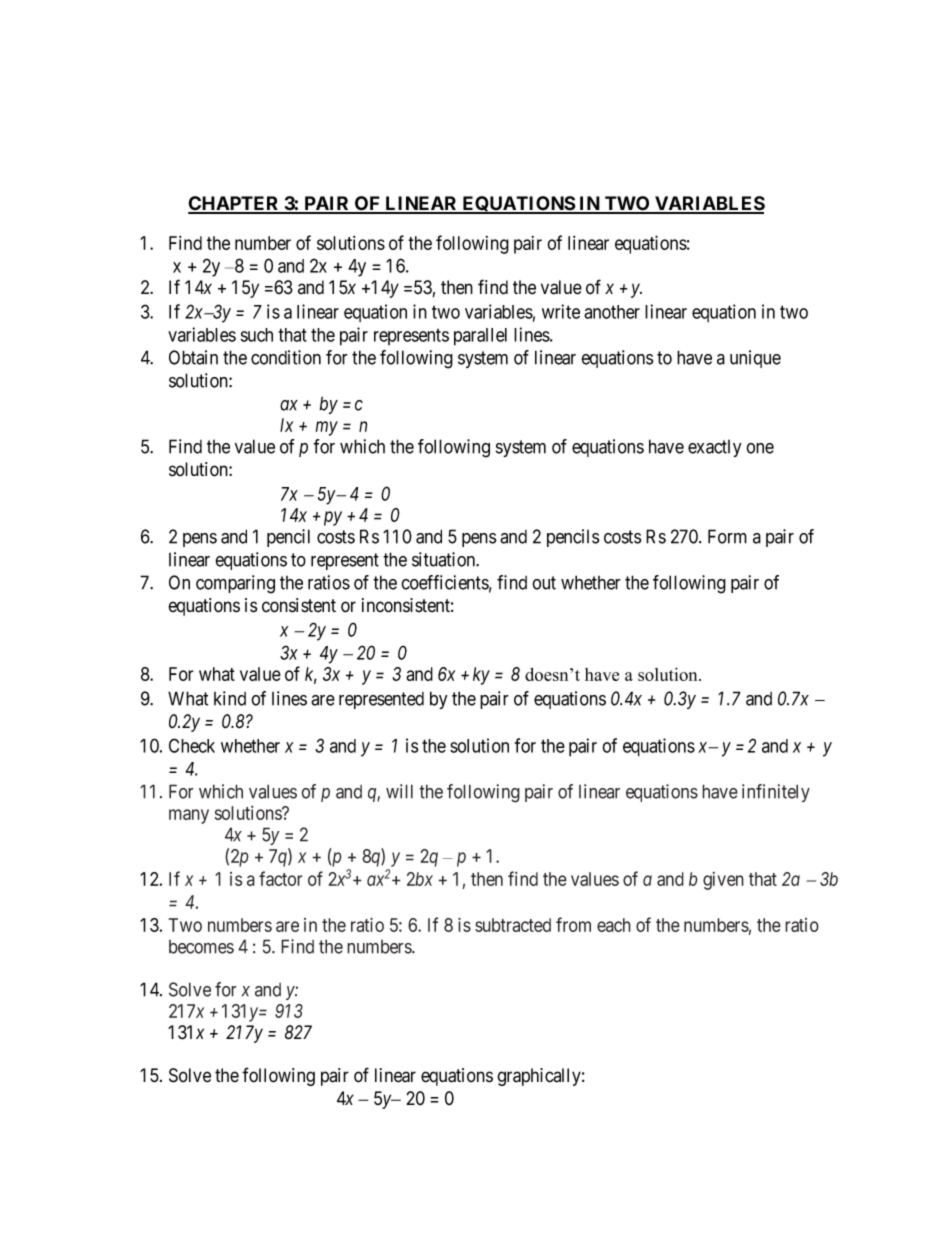 The width and height of the screenshot is (952, 1233). What do you see at coordinates (561, 311) in the screenshot?
I see `write` at bounding box center [561, 311].
